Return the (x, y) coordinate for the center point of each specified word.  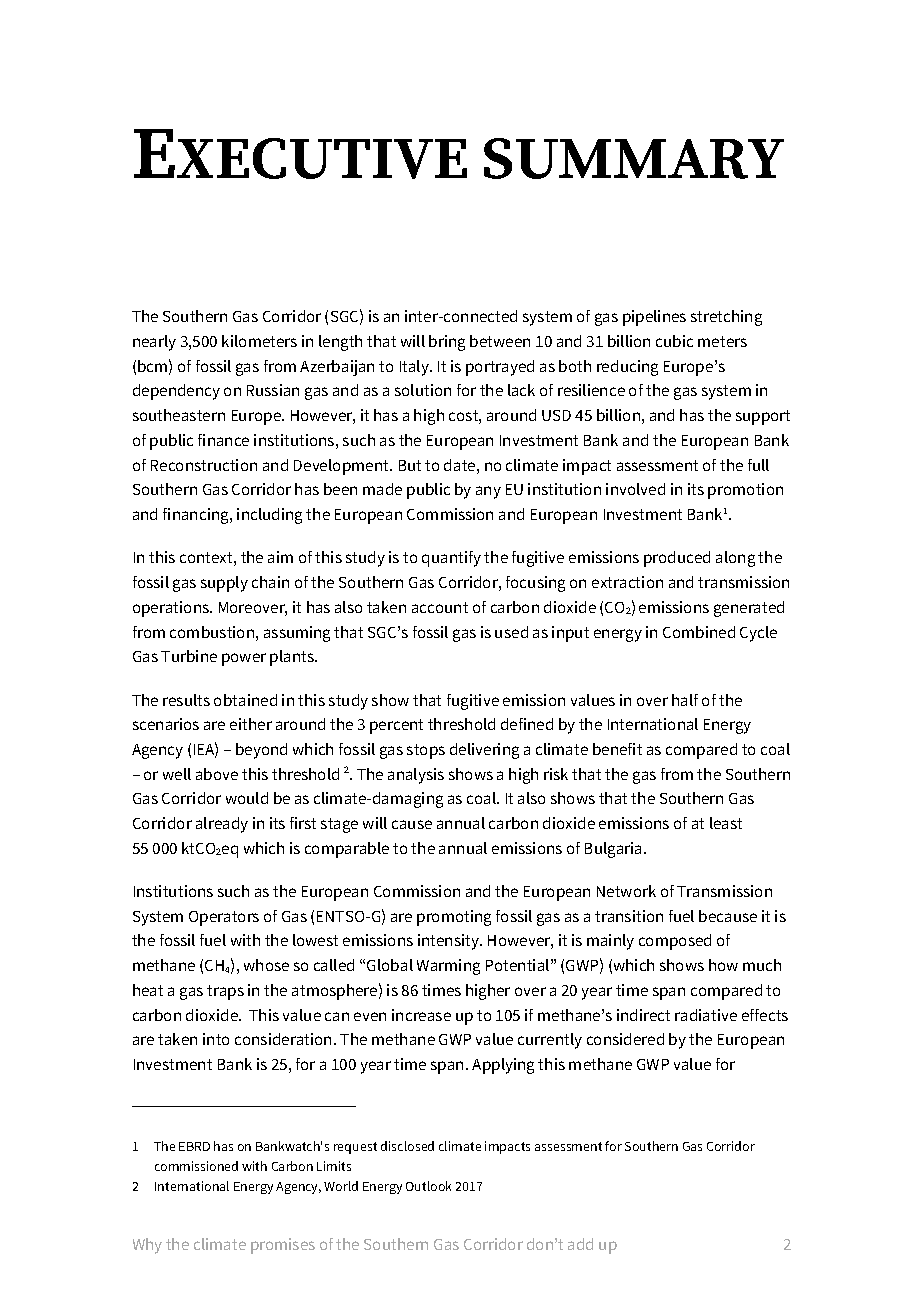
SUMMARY (634, 158)
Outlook (428, 1186)
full (758, 465)
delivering (484, 751)
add (580, 1244)
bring (447, 343)
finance (223, 440)
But (410, 465)
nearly (154, 343)
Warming (448, 967)
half (685, 700)
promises (283, 1246)
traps (225, 992)
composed (675, 942)
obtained (245, 700)
